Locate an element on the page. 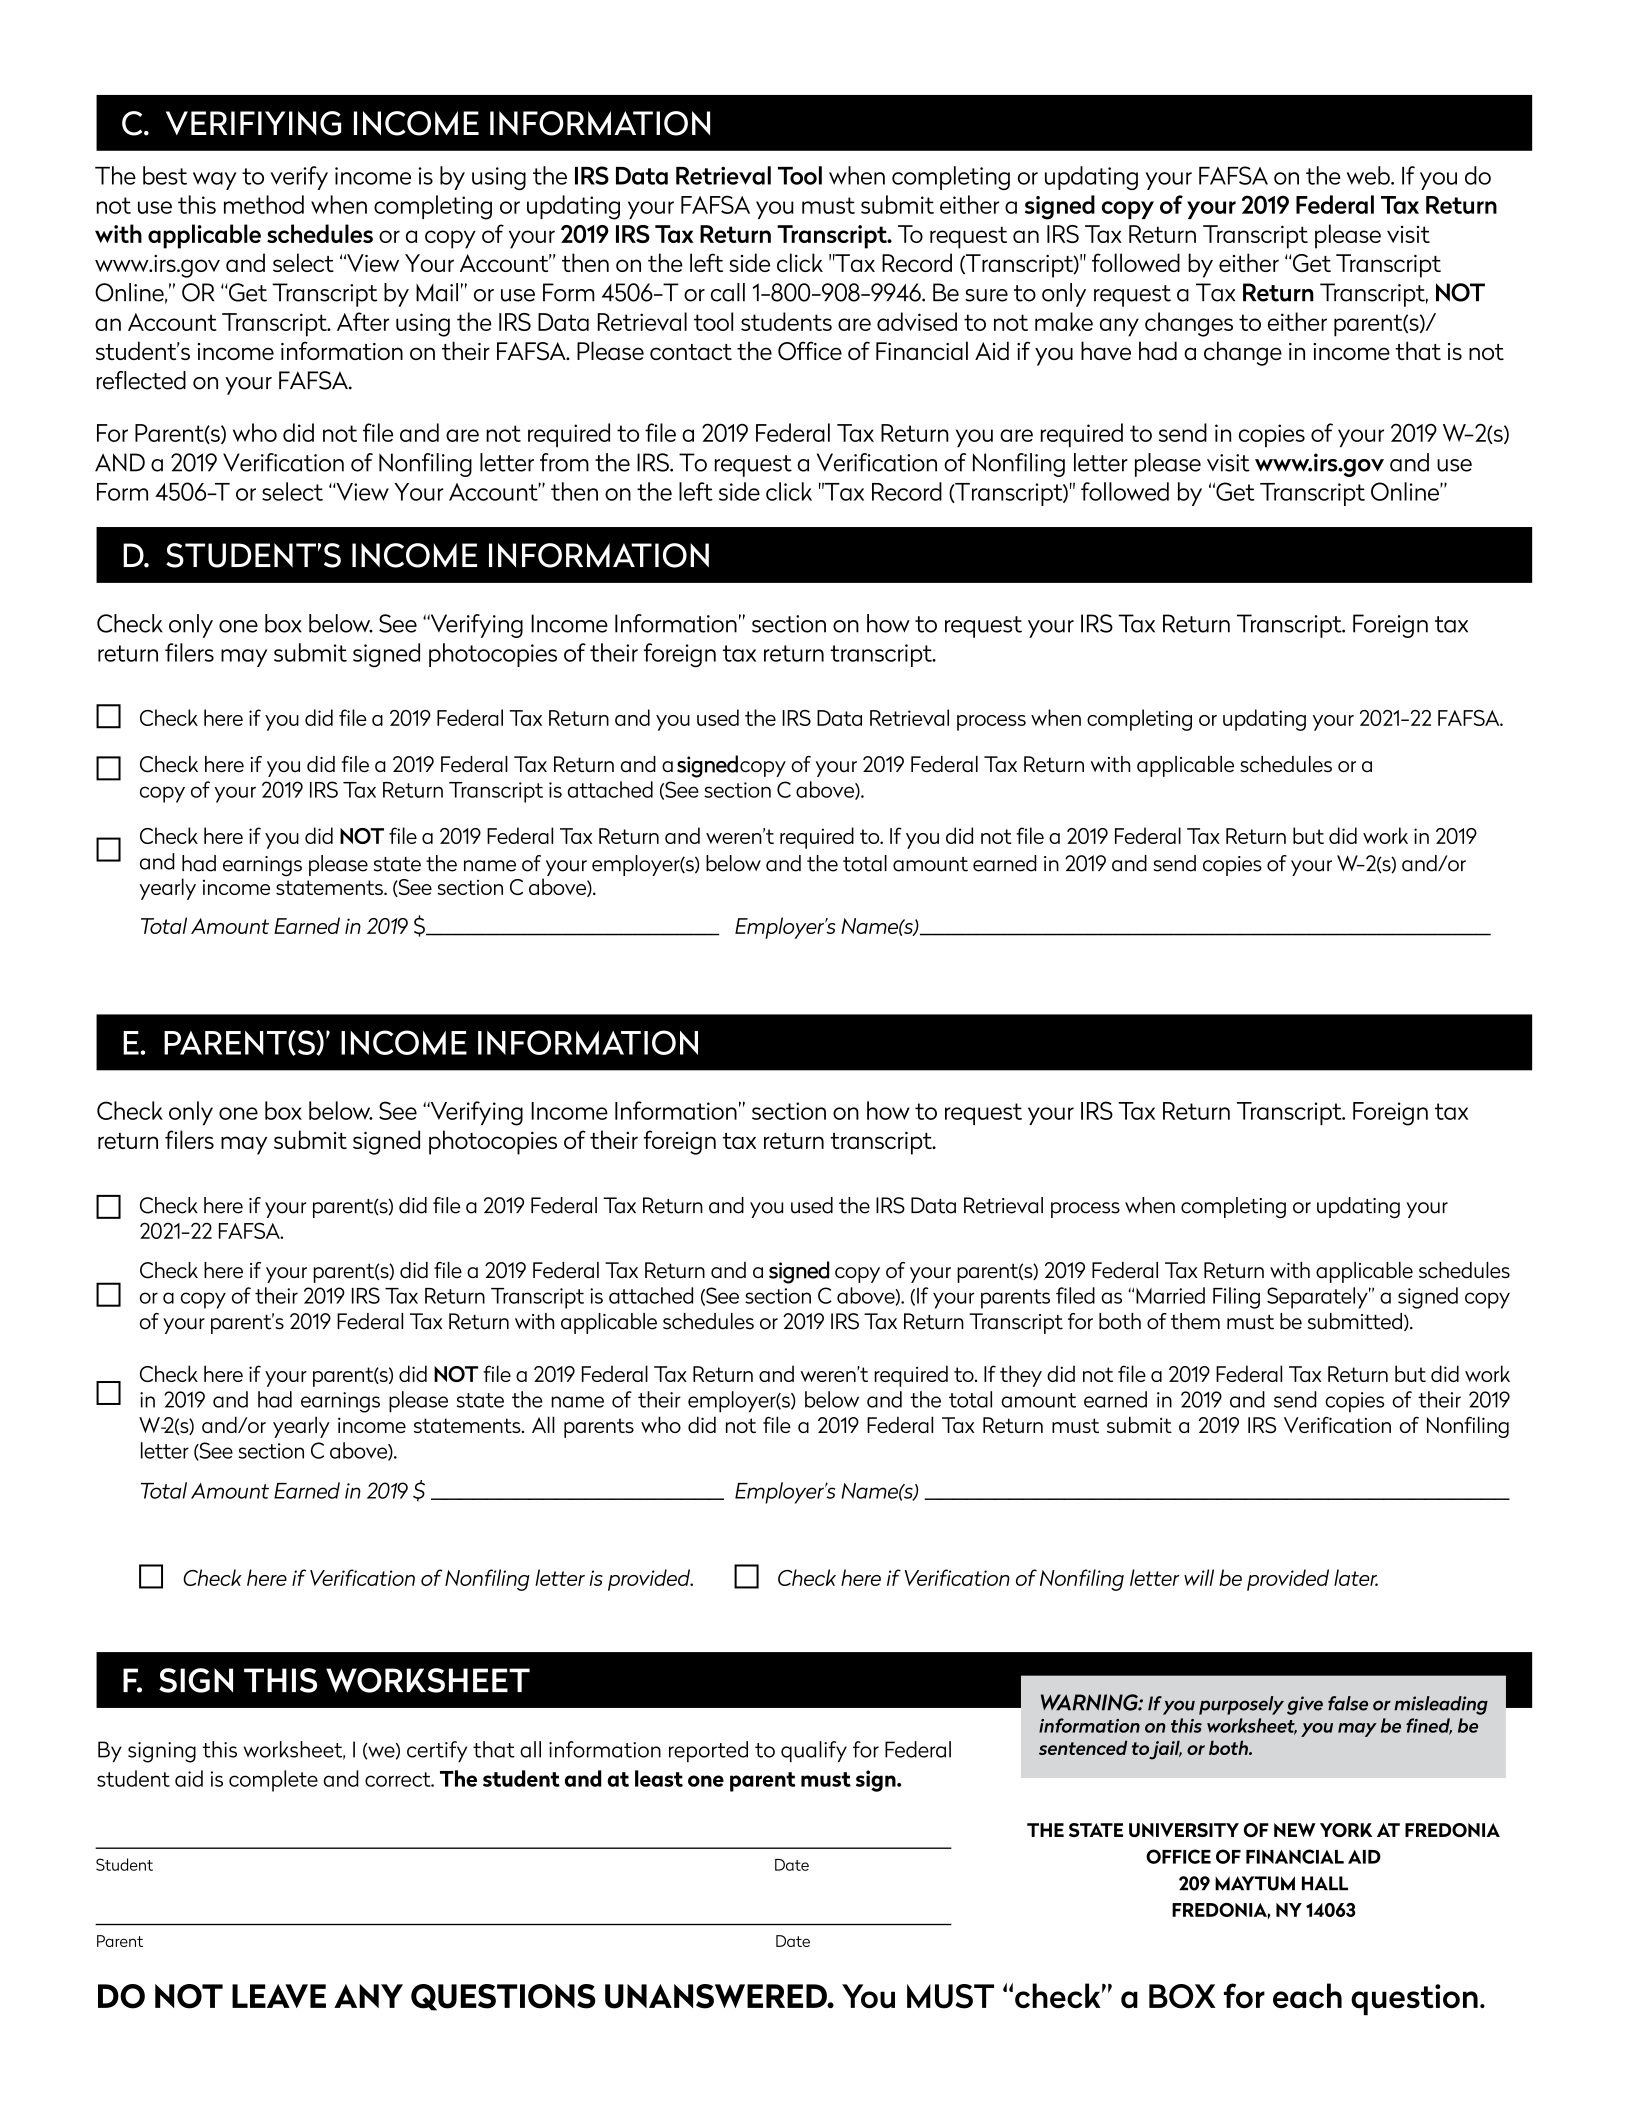 The image size is (1627, 2106). they is located at coordinates (1021, 1376).
